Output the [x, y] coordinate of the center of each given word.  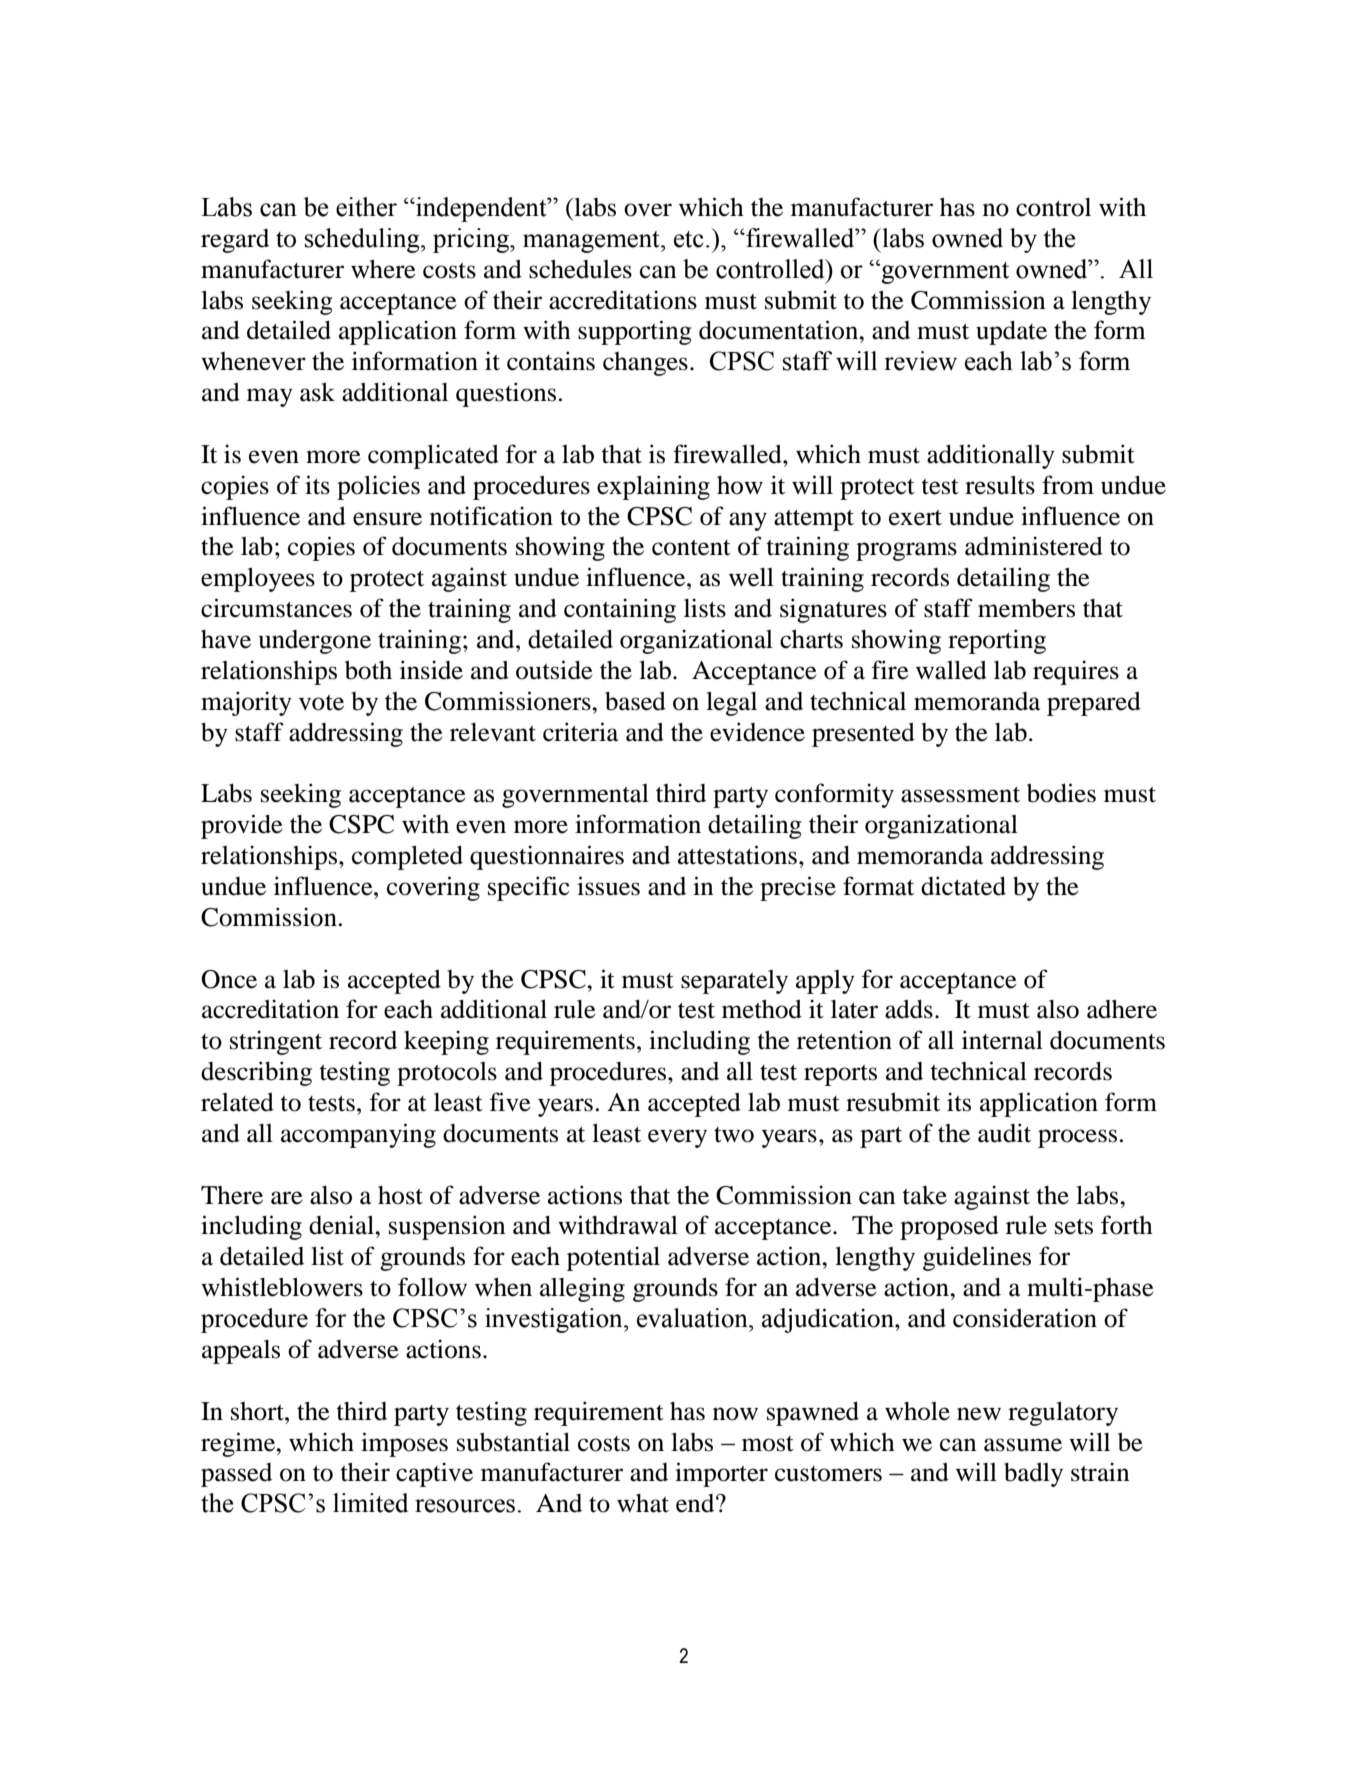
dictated [963, 886]
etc [689, 239]
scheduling [363, 240]
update [1011, 333]
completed [407, 858]
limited [370, 1503]
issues [608, 886]
